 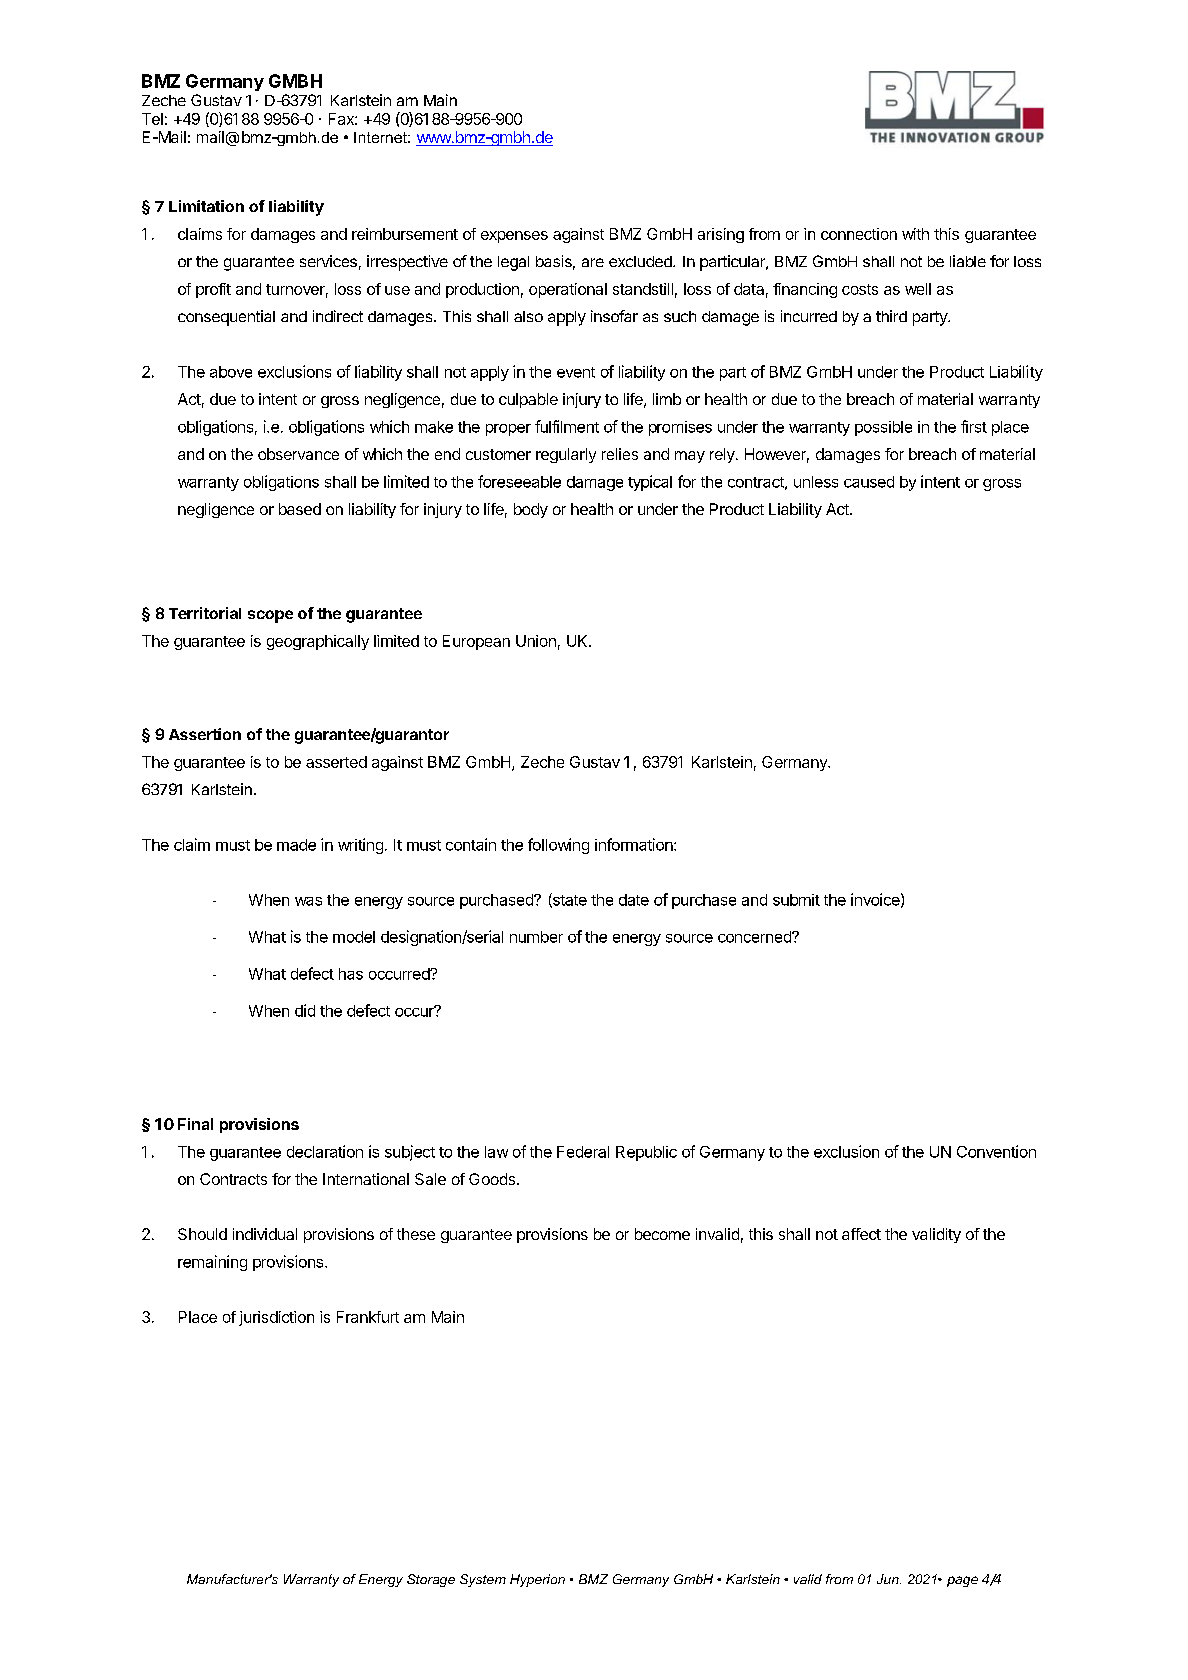 I want to click on with, so click(x=915, y=234).
